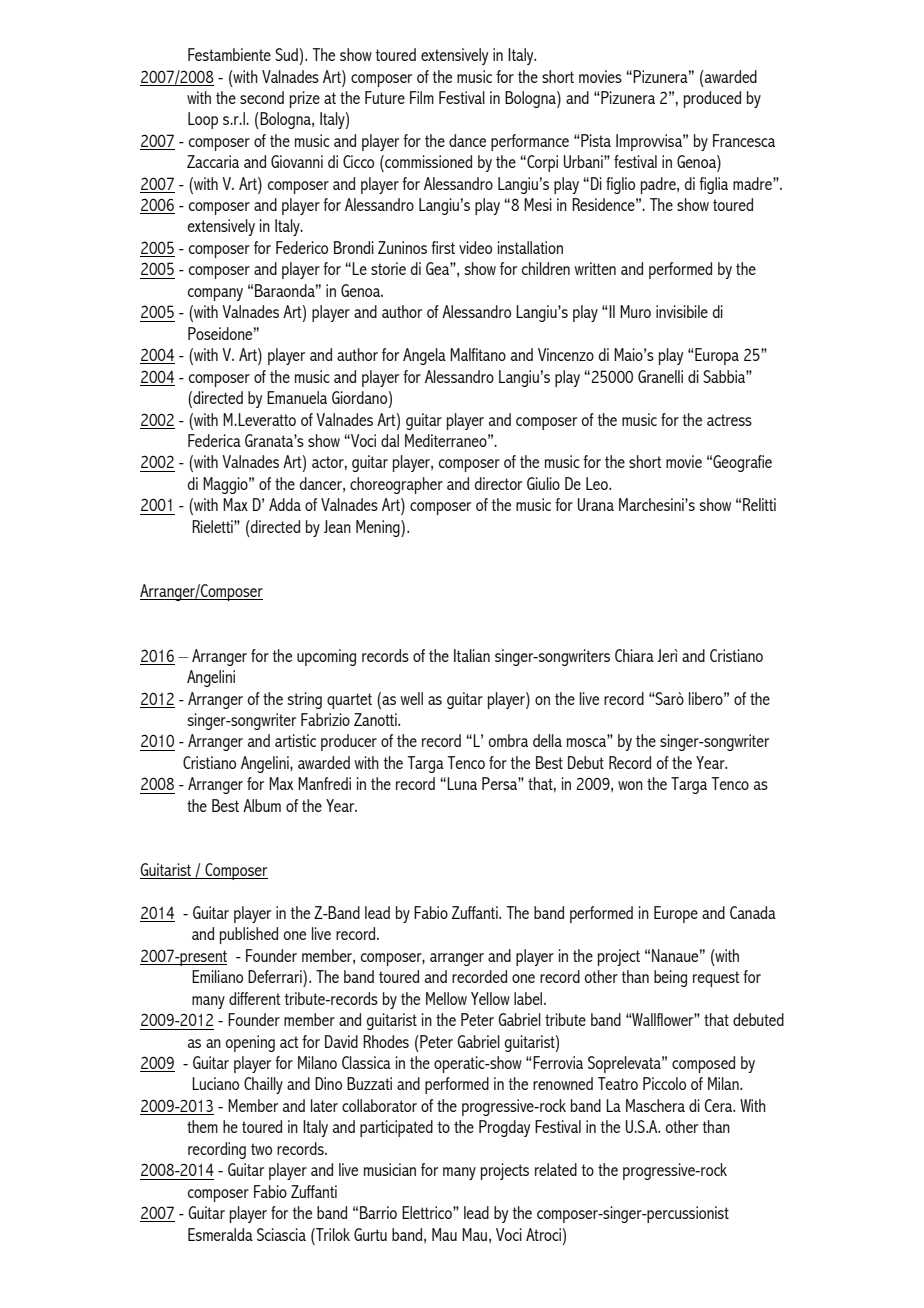 This screenshot has height=1308, width=924. Describe the element at coordinates (490, 998) in the screenshot. I see `Yellow` at that location.
